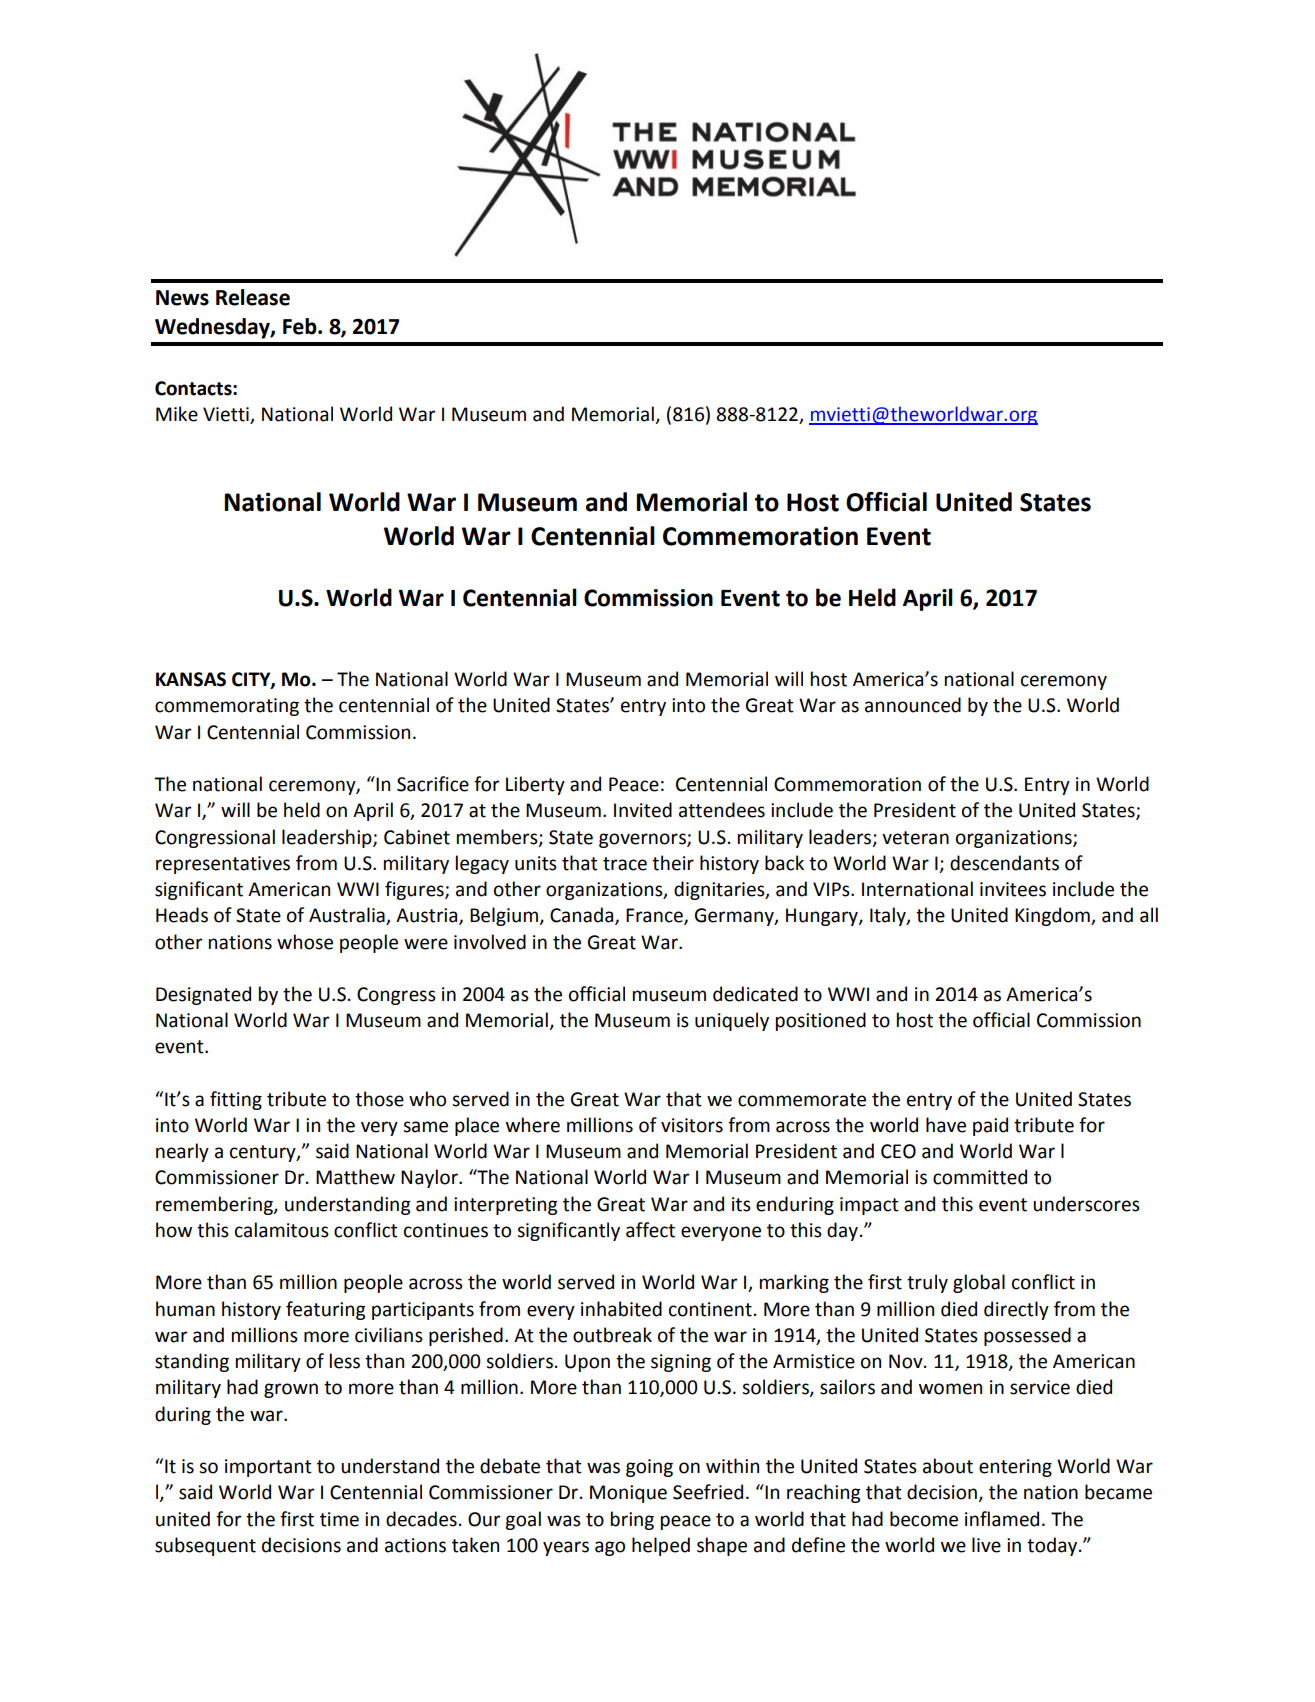 The image size is (1315, 1702). I want to click on Invited, so click(643, 810).
